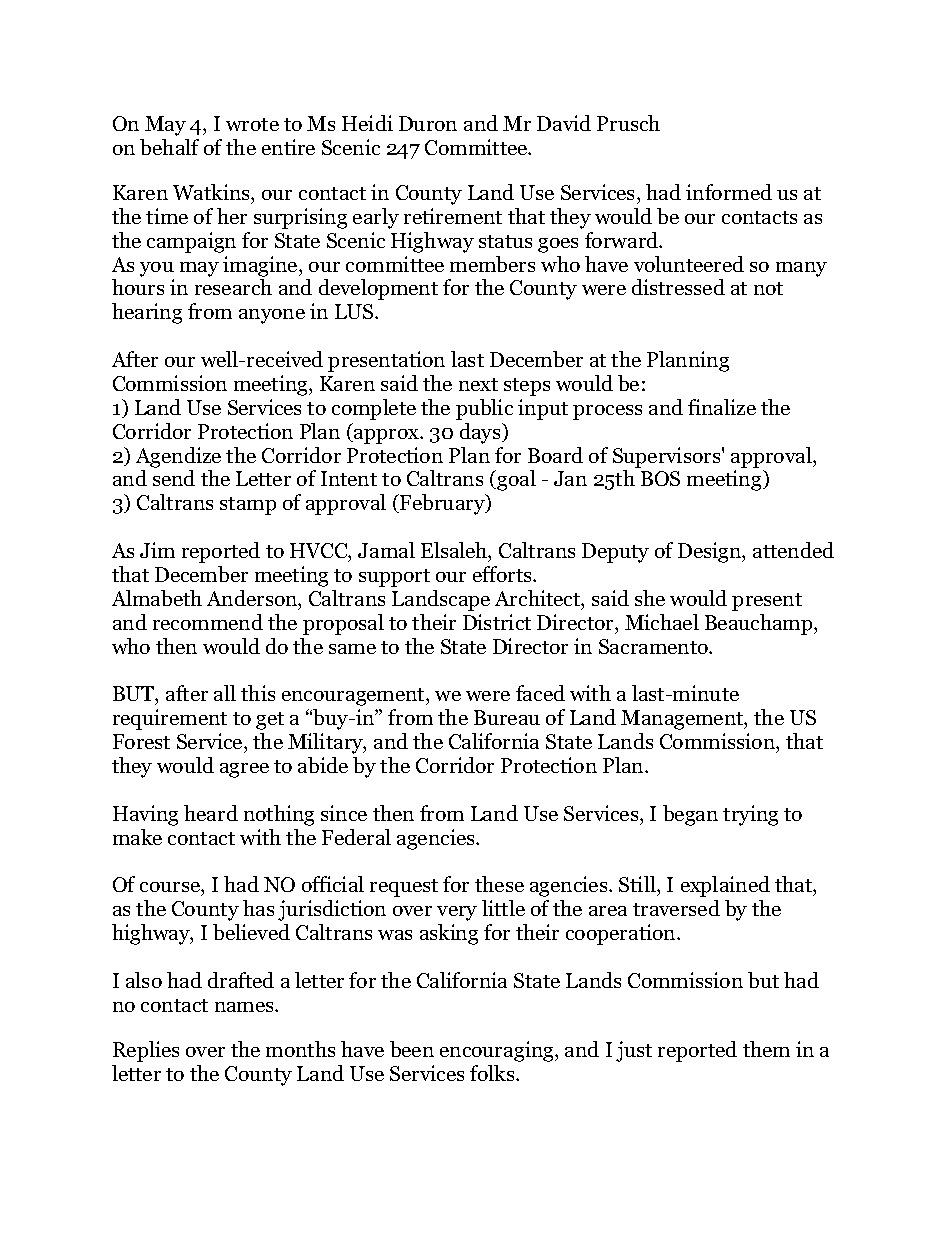 The width and height of the screenshot is (952, 1233). Describe the element at coordinates (760, 624) in the screenshot. I see `Beauchamp` at that location.
